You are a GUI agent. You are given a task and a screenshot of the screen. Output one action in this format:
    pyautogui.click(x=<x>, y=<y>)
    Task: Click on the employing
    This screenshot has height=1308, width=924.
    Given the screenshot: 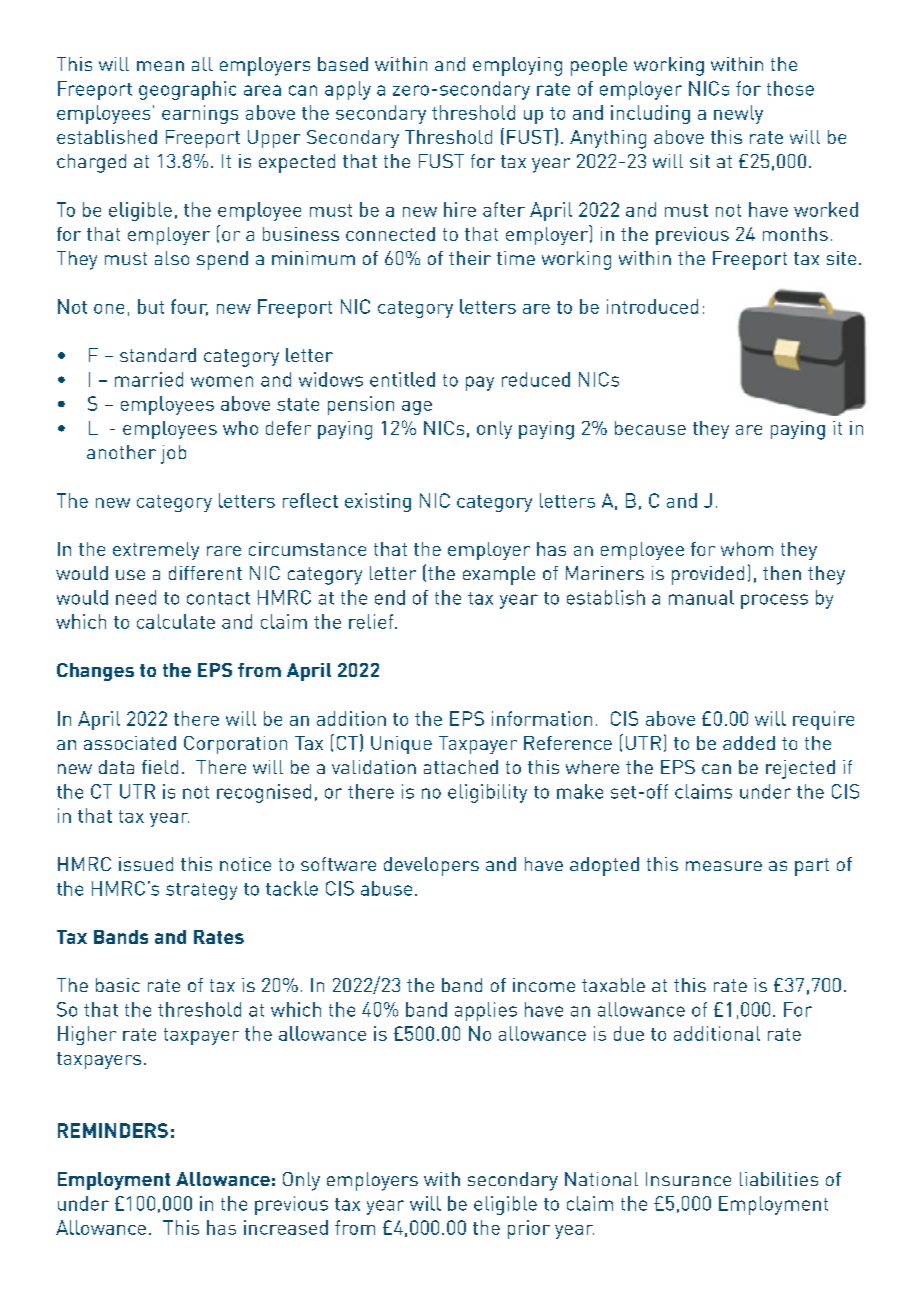 What is the action you would take?
    pyautogui.click(x=517, y=66)
